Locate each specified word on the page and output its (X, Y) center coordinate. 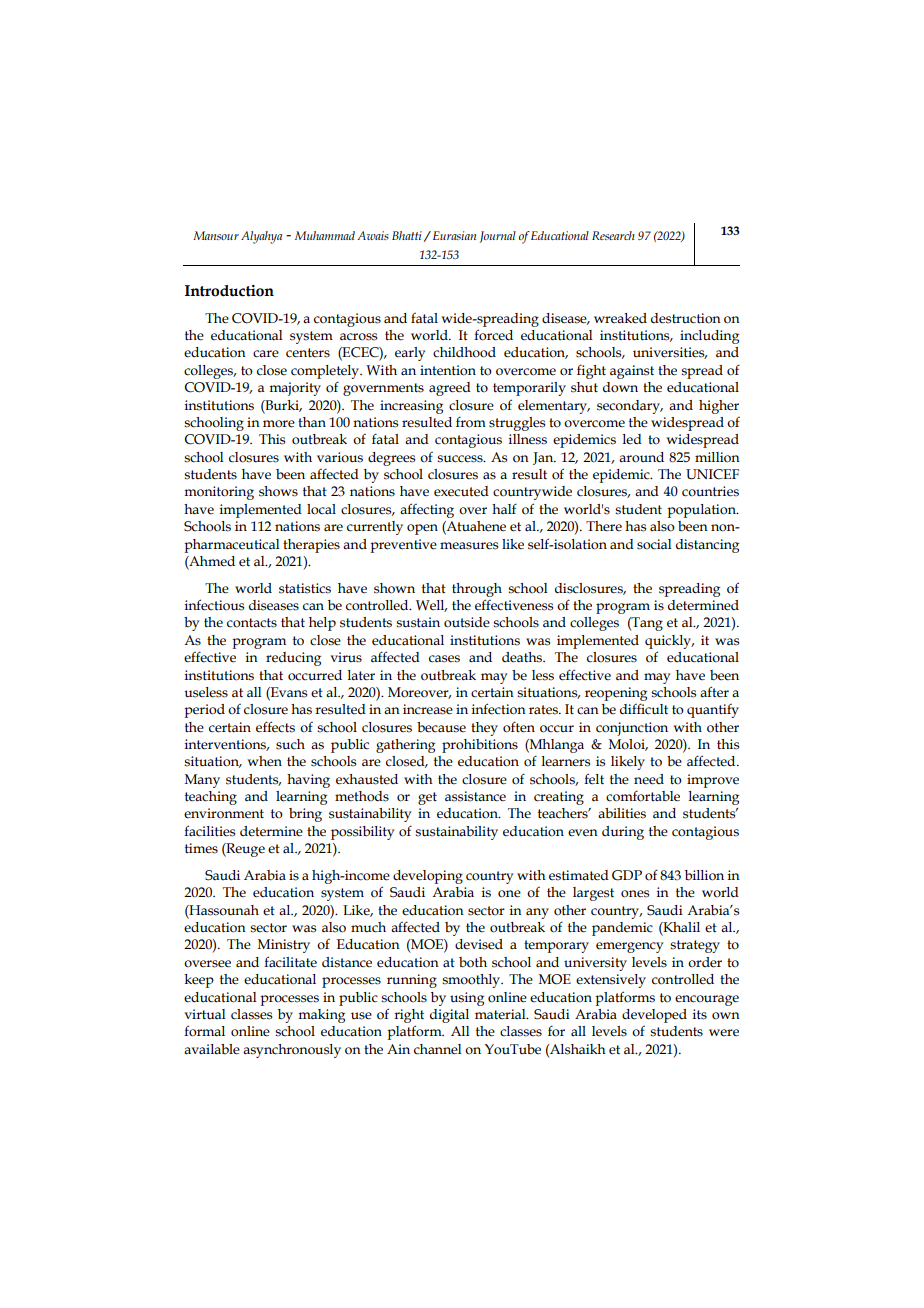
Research (613, 235)
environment (224, 813)
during (623, 833)
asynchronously (292, 1051)
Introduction (229, 291)
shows (278, 491)
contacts (252, 623)
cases (444, 659)
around (641, 457)
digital (449, 1016)
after (714, 692)
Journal (497, 237)
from (471, 422)
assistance (475, 796)
